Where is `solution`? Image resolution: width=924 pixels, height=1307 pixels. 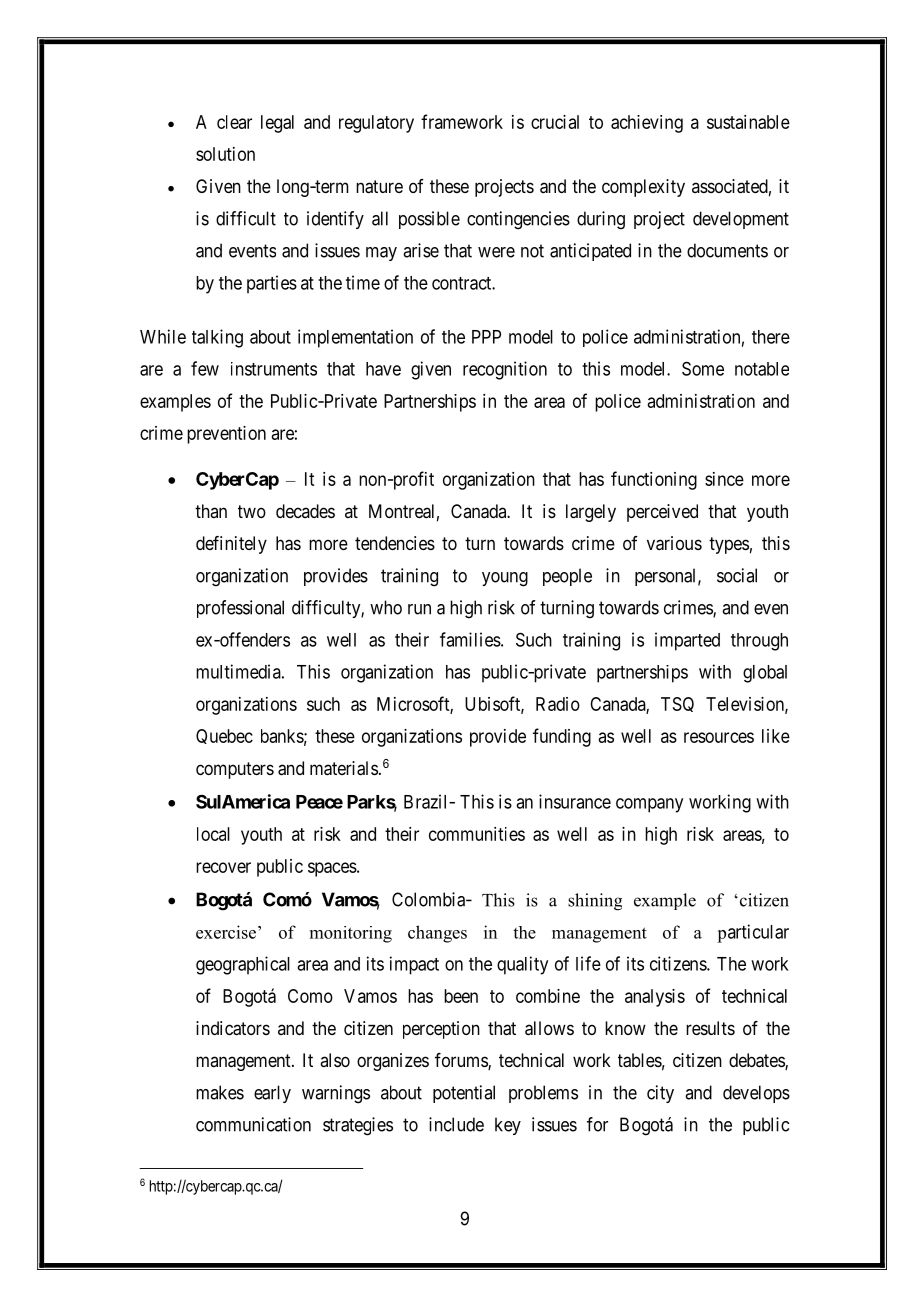 solution is located at coordinates (225, 154).
